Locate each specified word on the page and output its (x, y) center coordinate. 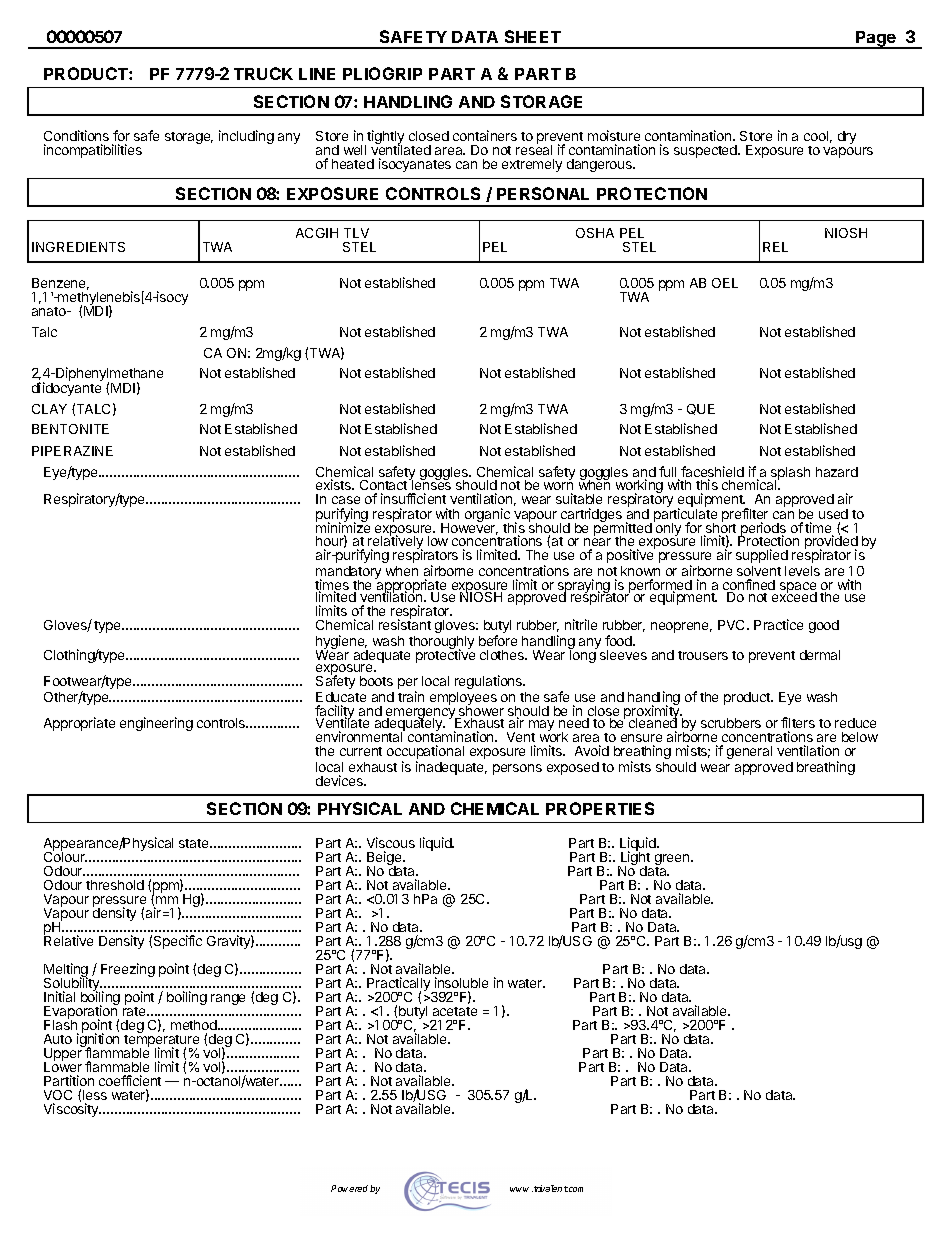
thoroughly (441, 644)
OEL (725, 283)
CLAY (49, 409)
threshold (115, 885)
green (673, 861)
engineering (156, 724)
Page (876, 40)
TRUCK (263, 73)
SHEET (533, 36)
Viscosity (72, 1110)
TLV (356, 233)
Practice (778, 624)
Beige (385, 859)
